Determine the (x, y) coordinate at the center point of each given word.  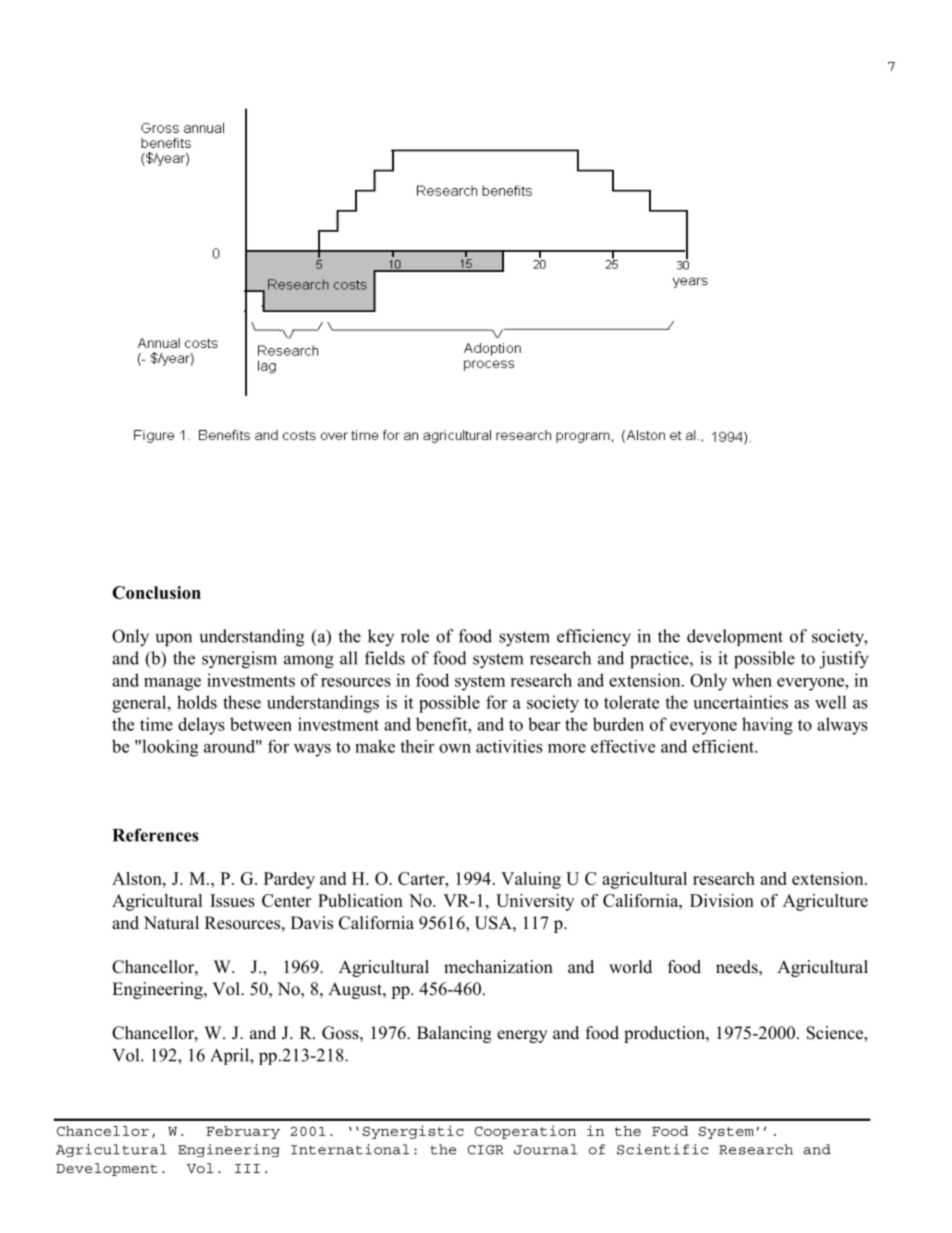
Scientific (662, 1149)
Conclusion (156, 592)
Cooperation (525, 1132)
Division (722, 900)
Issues (232, 900)
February (243, 1132)
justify (844, 660)
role (415, 636)
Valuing (531, 880)
